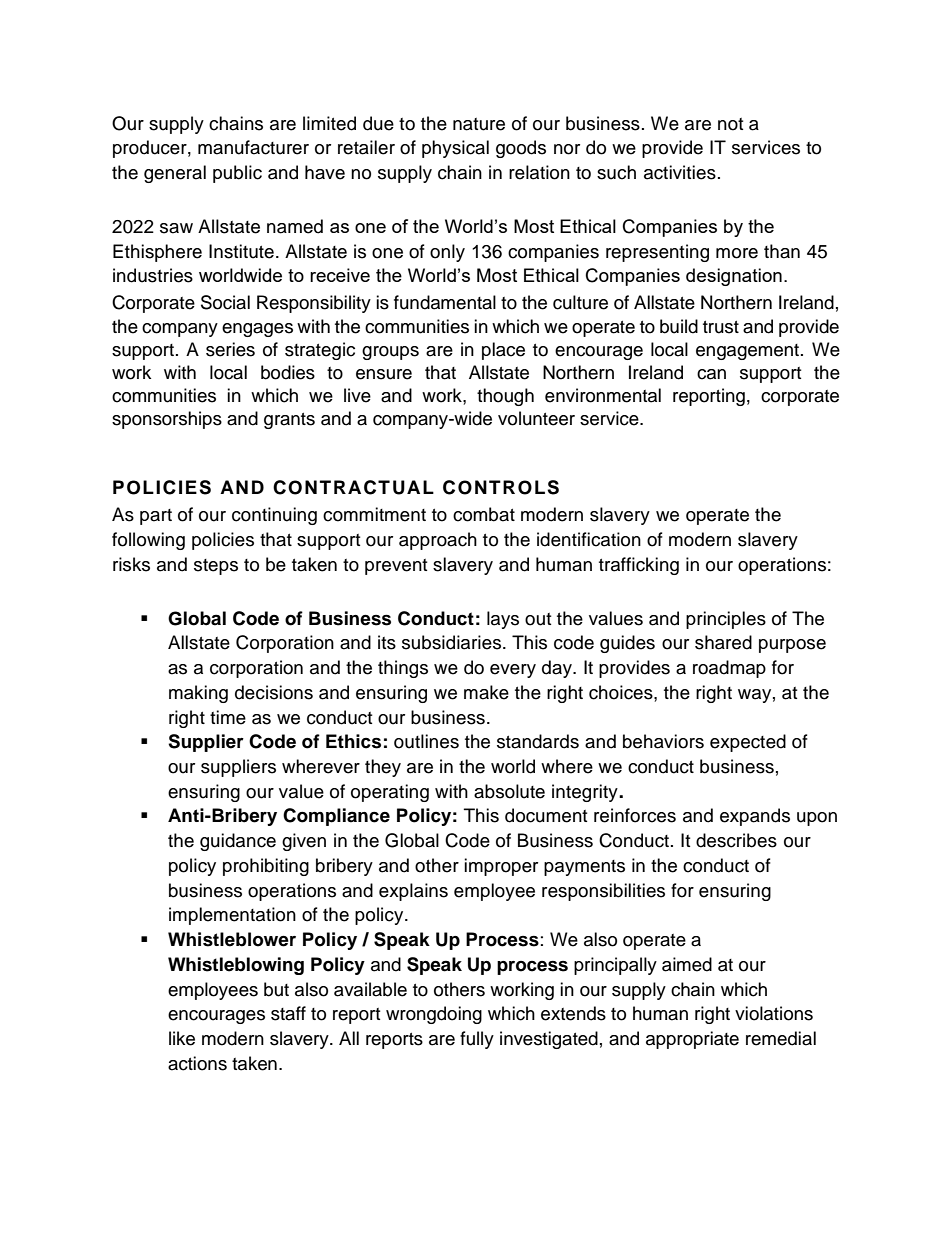  I want to click on can, so click(711, 374).
